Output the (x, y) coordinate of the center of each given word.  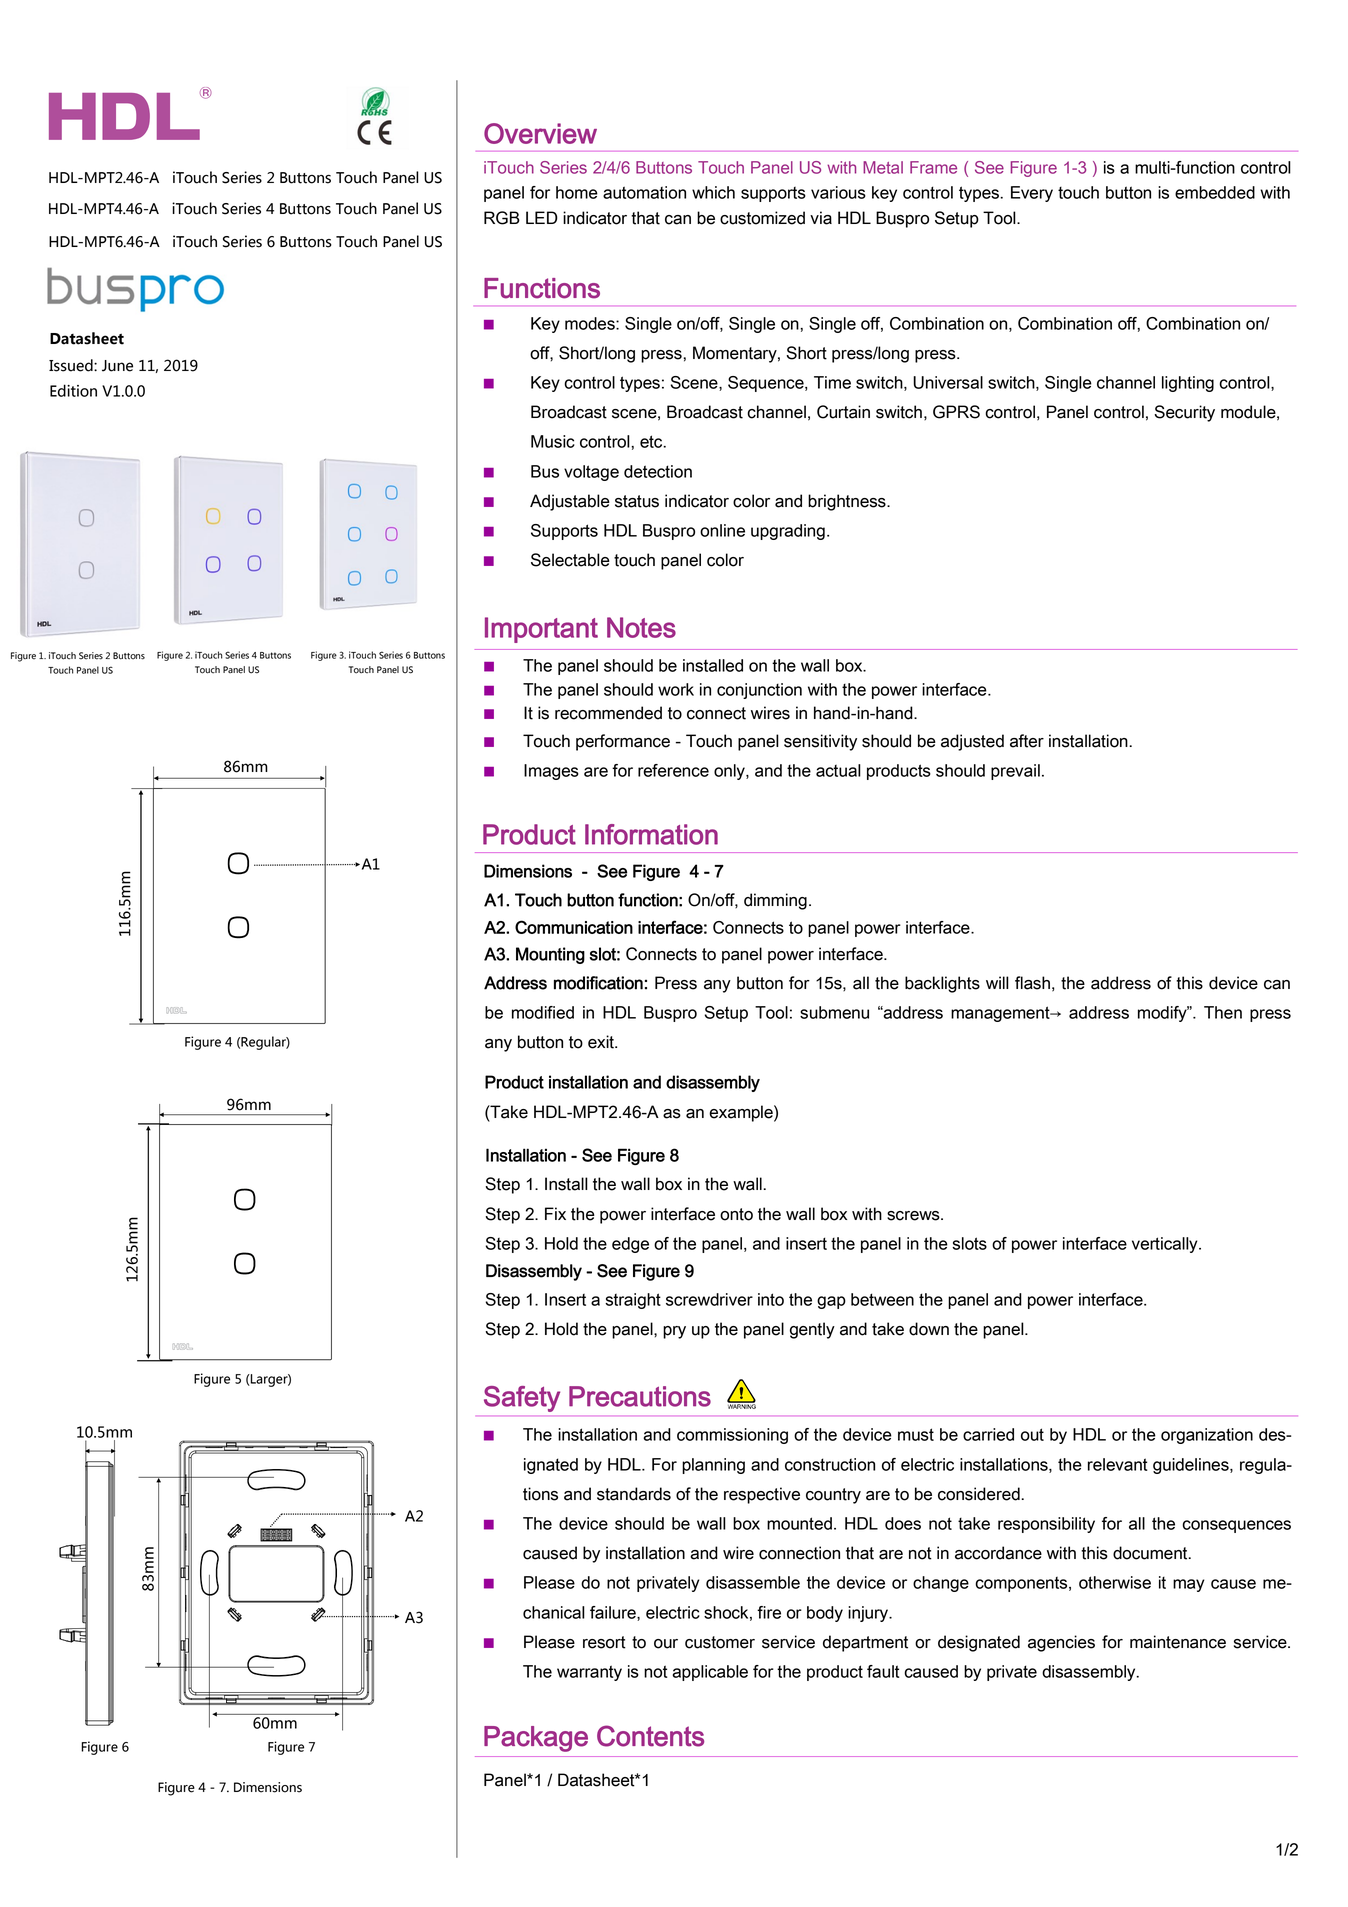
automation (644, 192)
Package (536, 1739)
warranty (589, 1673)
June (117, 366)
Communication (574, 927)
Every (1032, 194)
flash (1032, 983)
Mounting (550, 955)
